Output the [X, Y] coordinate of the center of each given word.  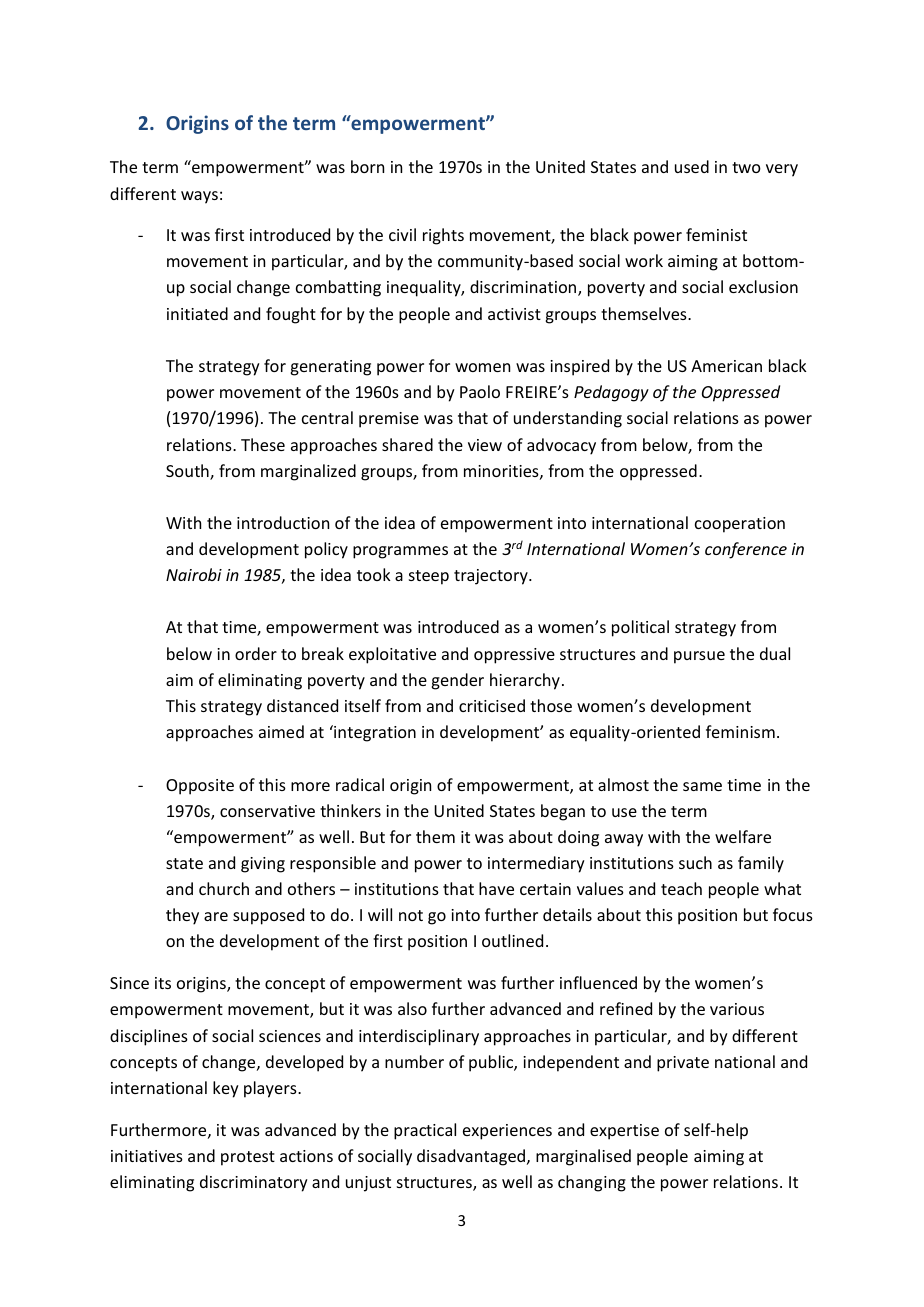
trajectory [492, 577]
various [737, 1009]
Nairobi [194, 574]
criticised [492, 705]
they [182, 916]
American [726, 366]
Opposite [200, 787]
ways [199, 197]
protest [248, 1158]
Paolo [480, 391]
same [702, 786]
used [692, 166]
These [263, 444]
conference [746, 550]
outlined [512, 940]
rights [443, 236]
